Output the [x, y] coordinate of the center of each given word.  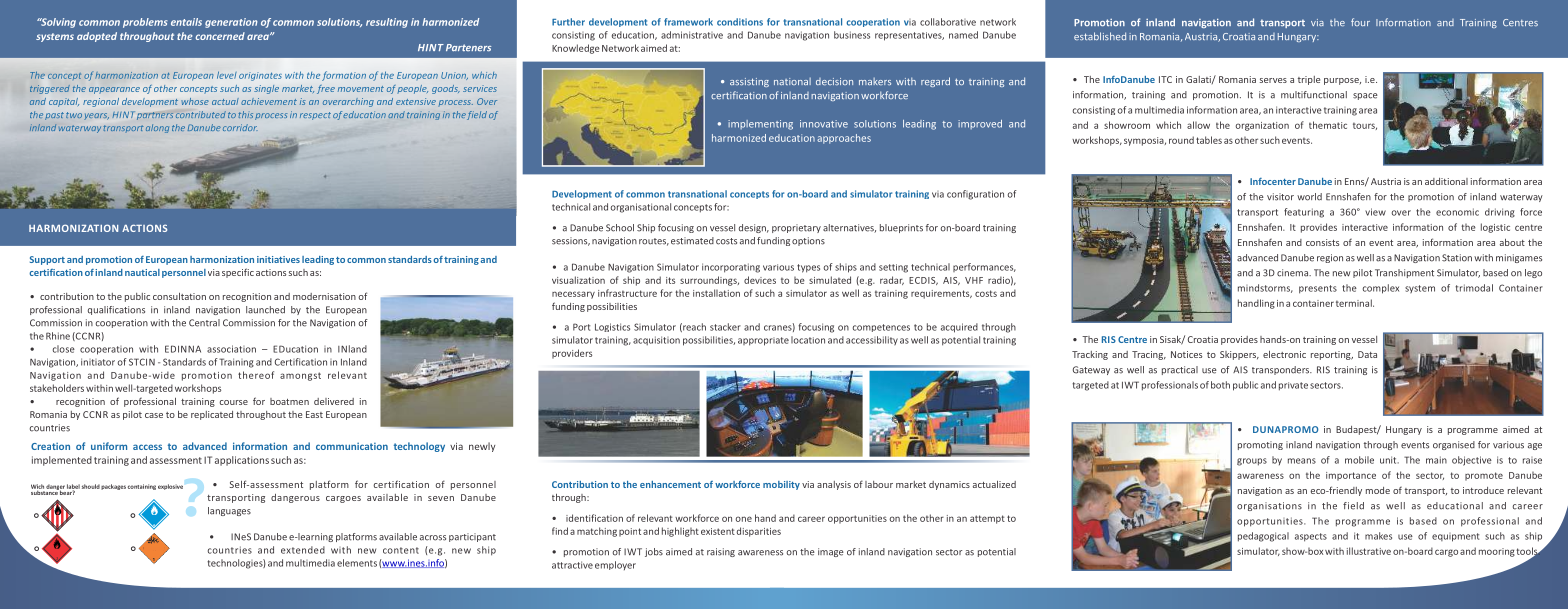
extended [303, 550]
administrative [692, 35]
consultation [179, 296]
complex [1381, 289]
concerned [220, 36]
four [1360, 22]
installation [716, 293]
